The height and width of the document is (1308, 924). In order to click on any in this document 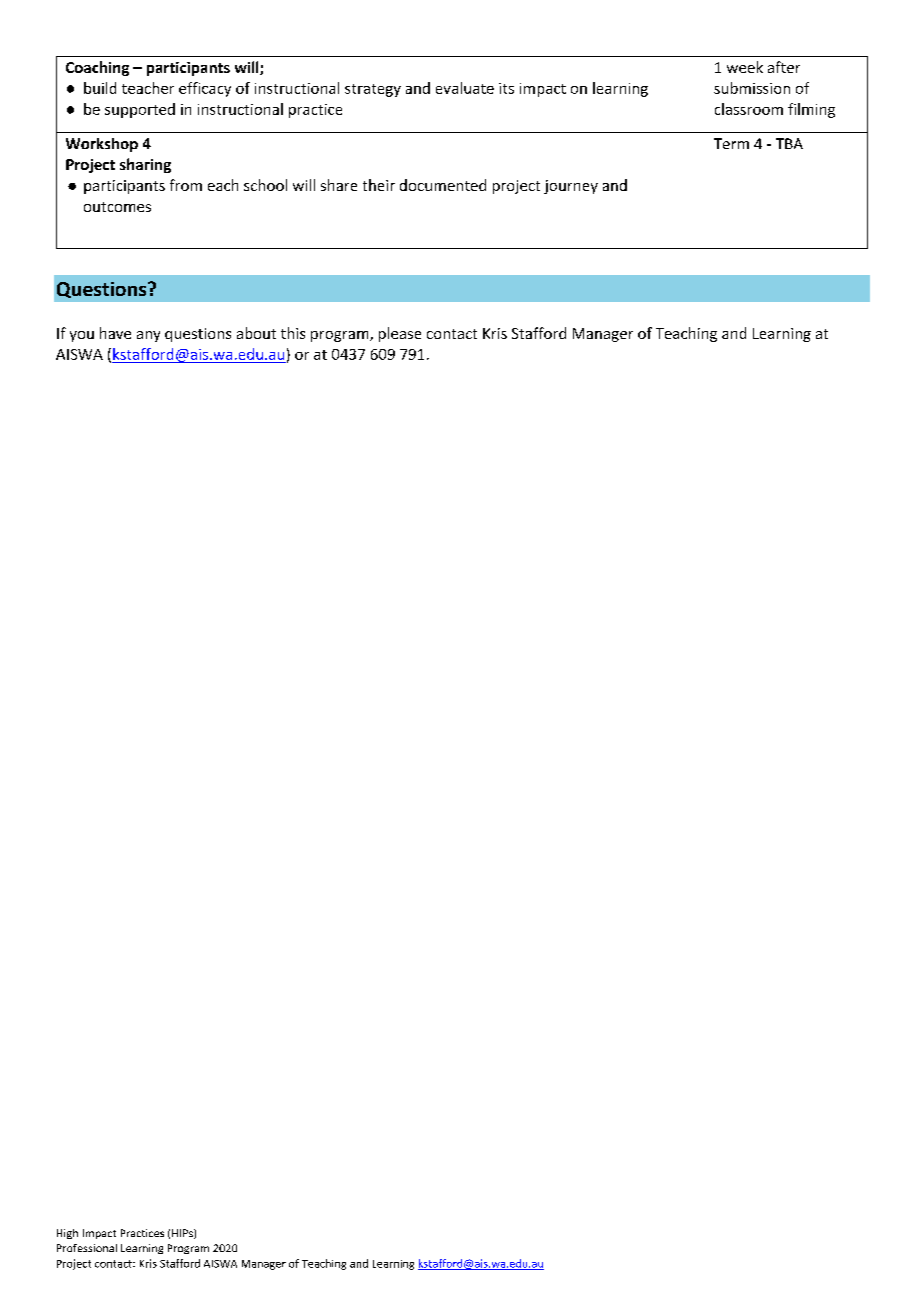, I will do `click(148, 336)`.
